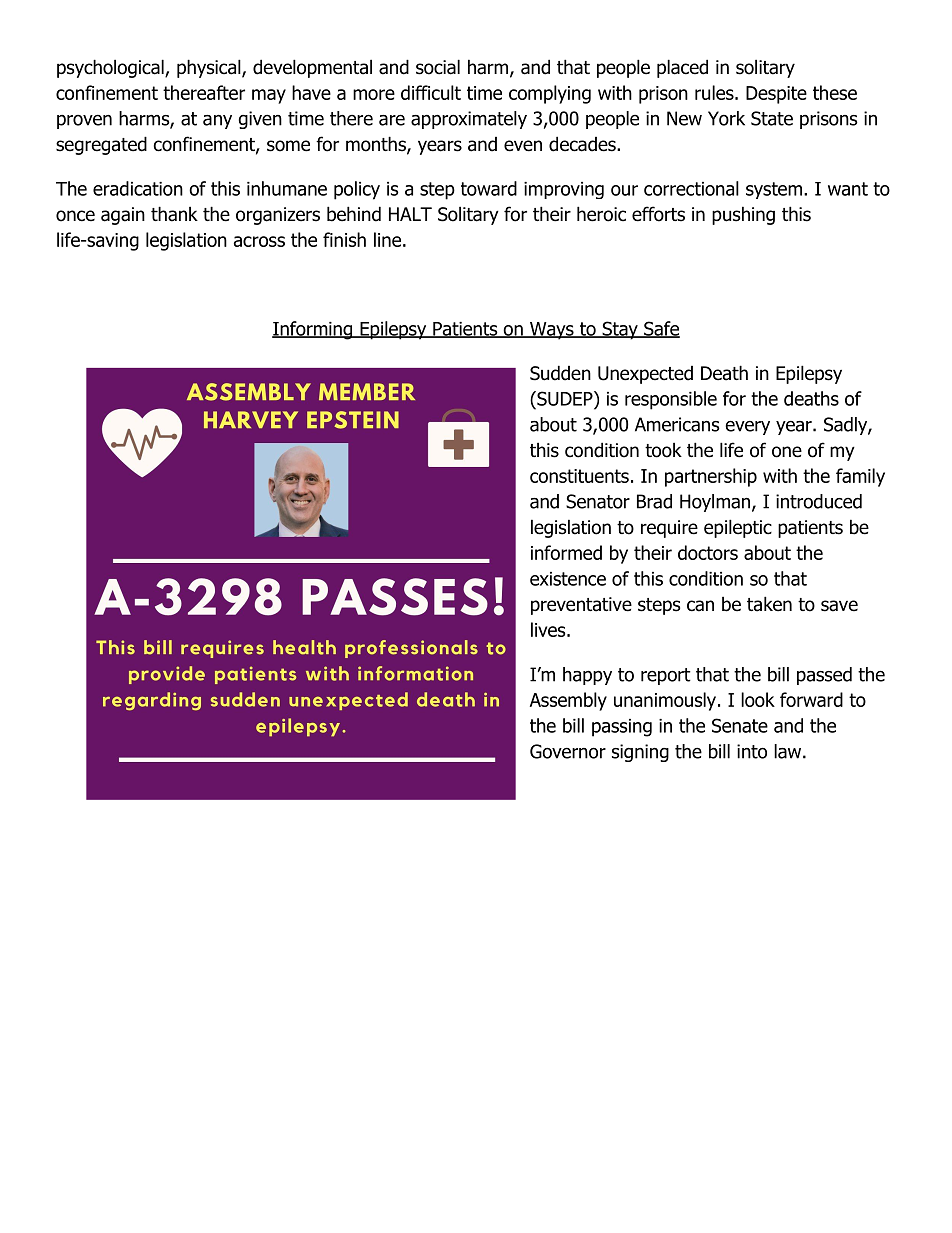 This page has height=1233, width=952. Describe the element at coordinates (747, 427) in the page. I see `every` at that location.
